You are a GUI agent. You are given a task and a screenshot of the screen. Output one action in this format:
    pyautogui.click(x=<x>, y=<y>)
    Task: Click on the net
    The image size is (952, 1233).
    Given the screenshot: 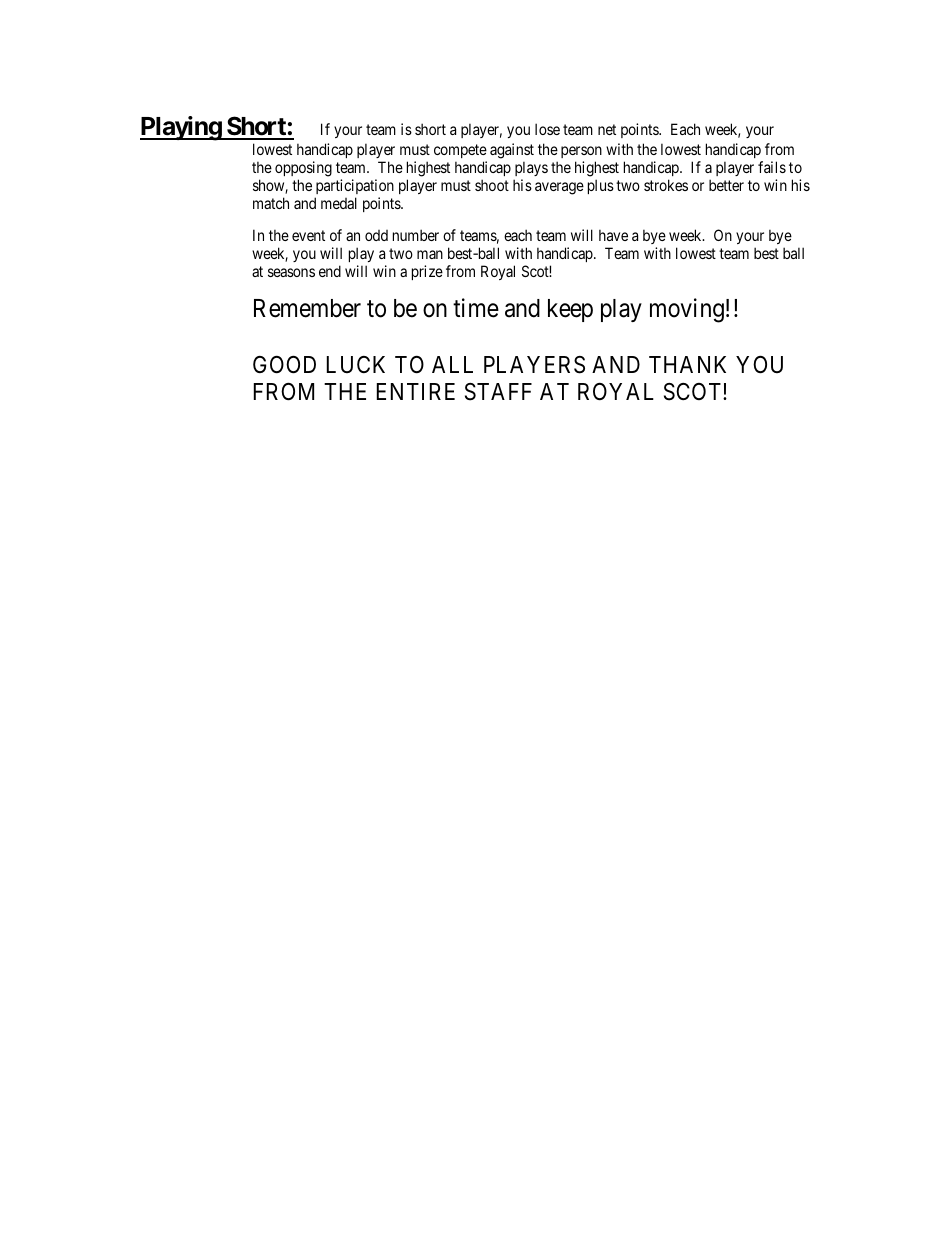 What is the action you would take?
    pyautogui.click(x=607, y=129)
